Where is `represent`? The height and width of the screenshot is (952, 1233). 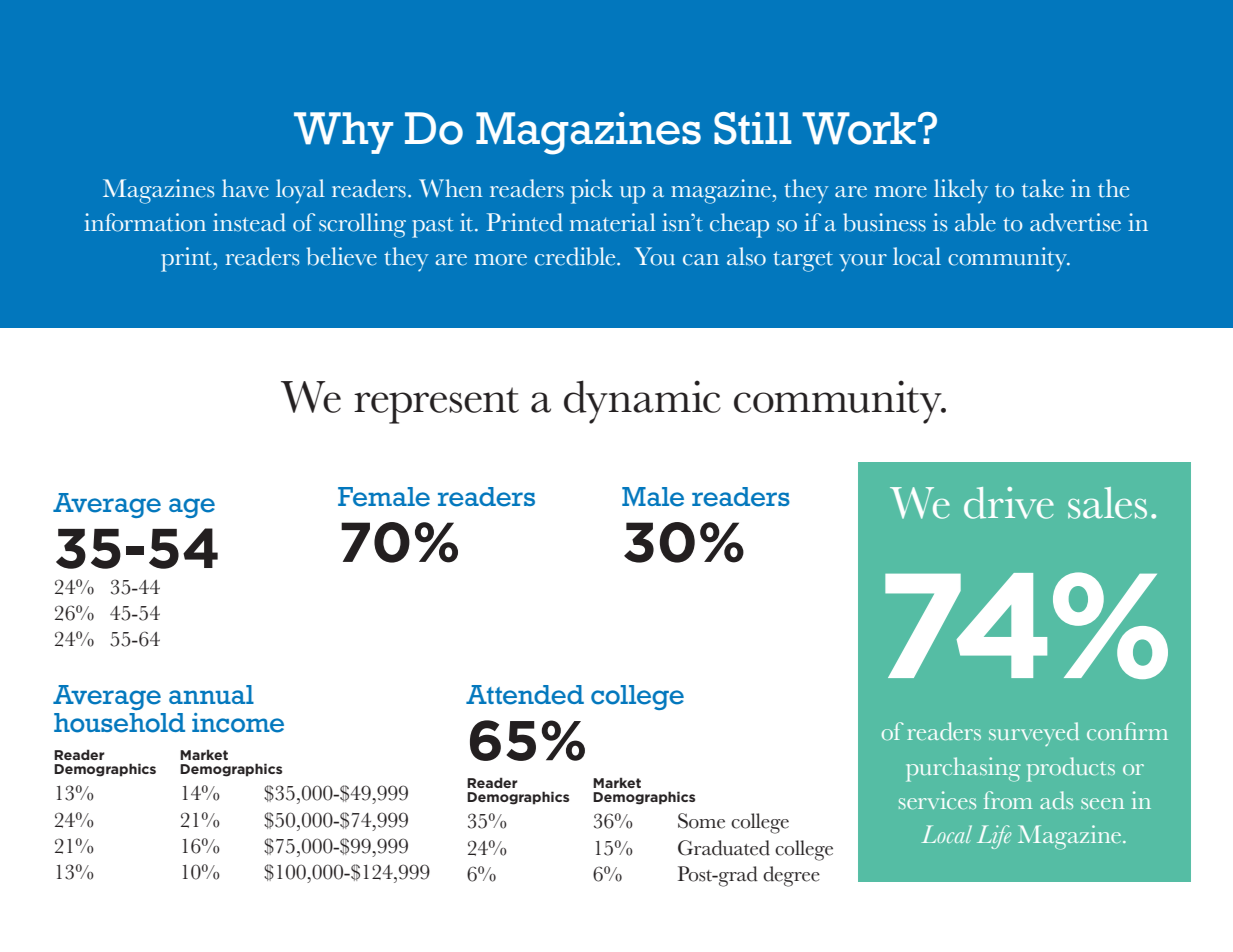 represent is located at coordinates (436, 405).
